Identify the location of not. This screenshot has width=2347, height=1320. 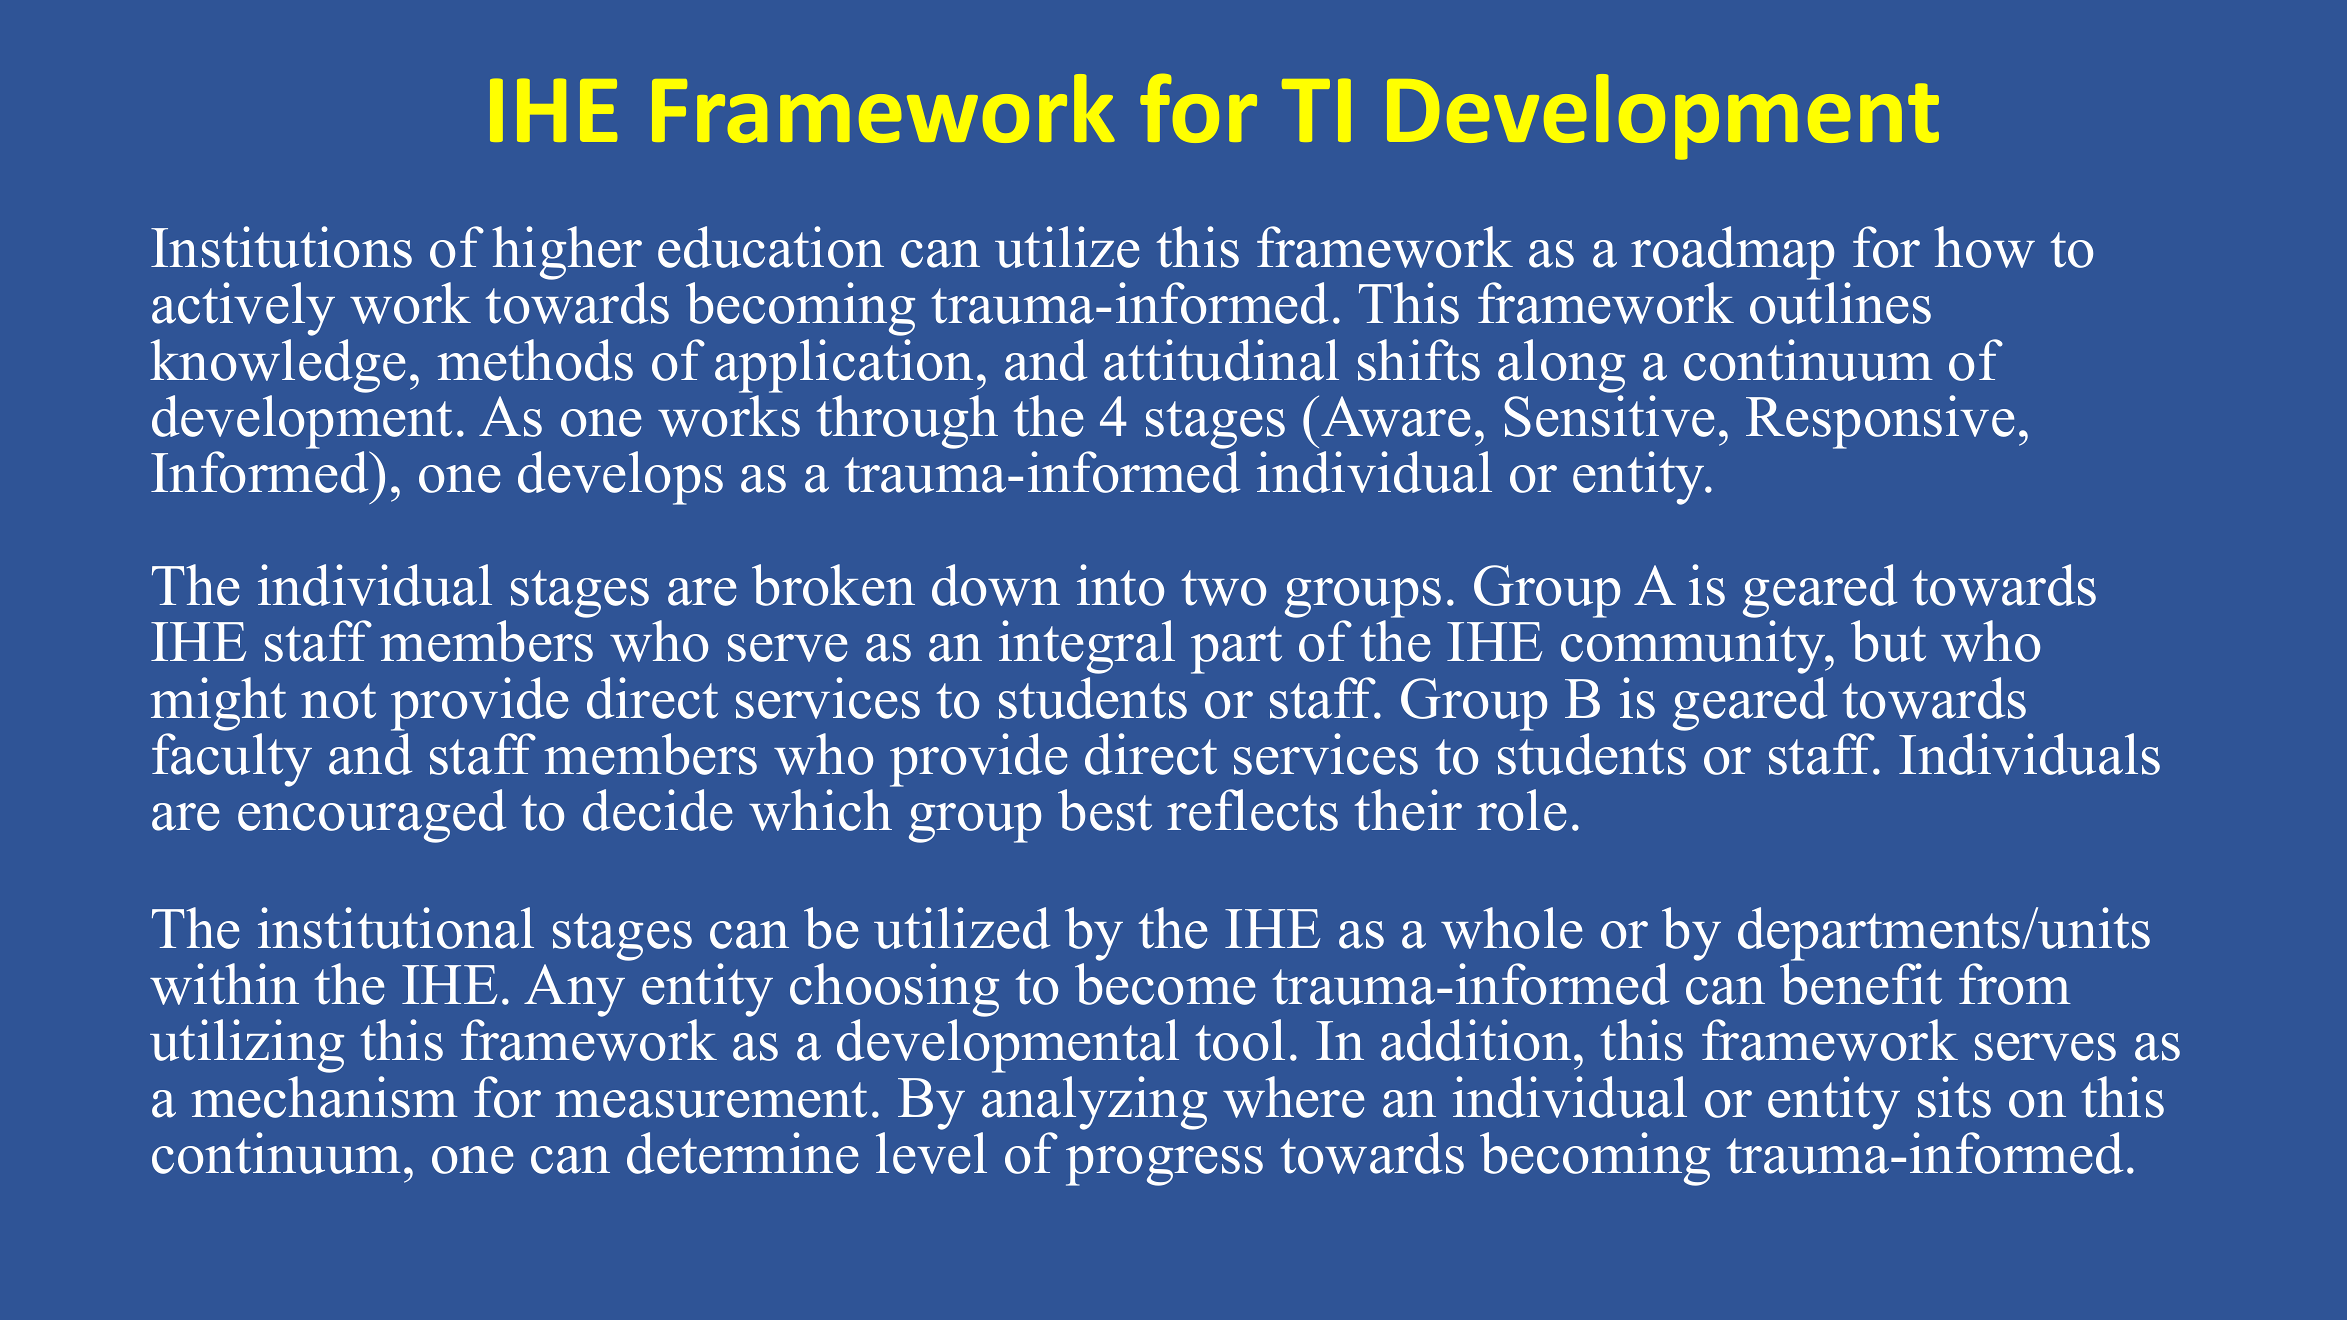
(338, 701).
